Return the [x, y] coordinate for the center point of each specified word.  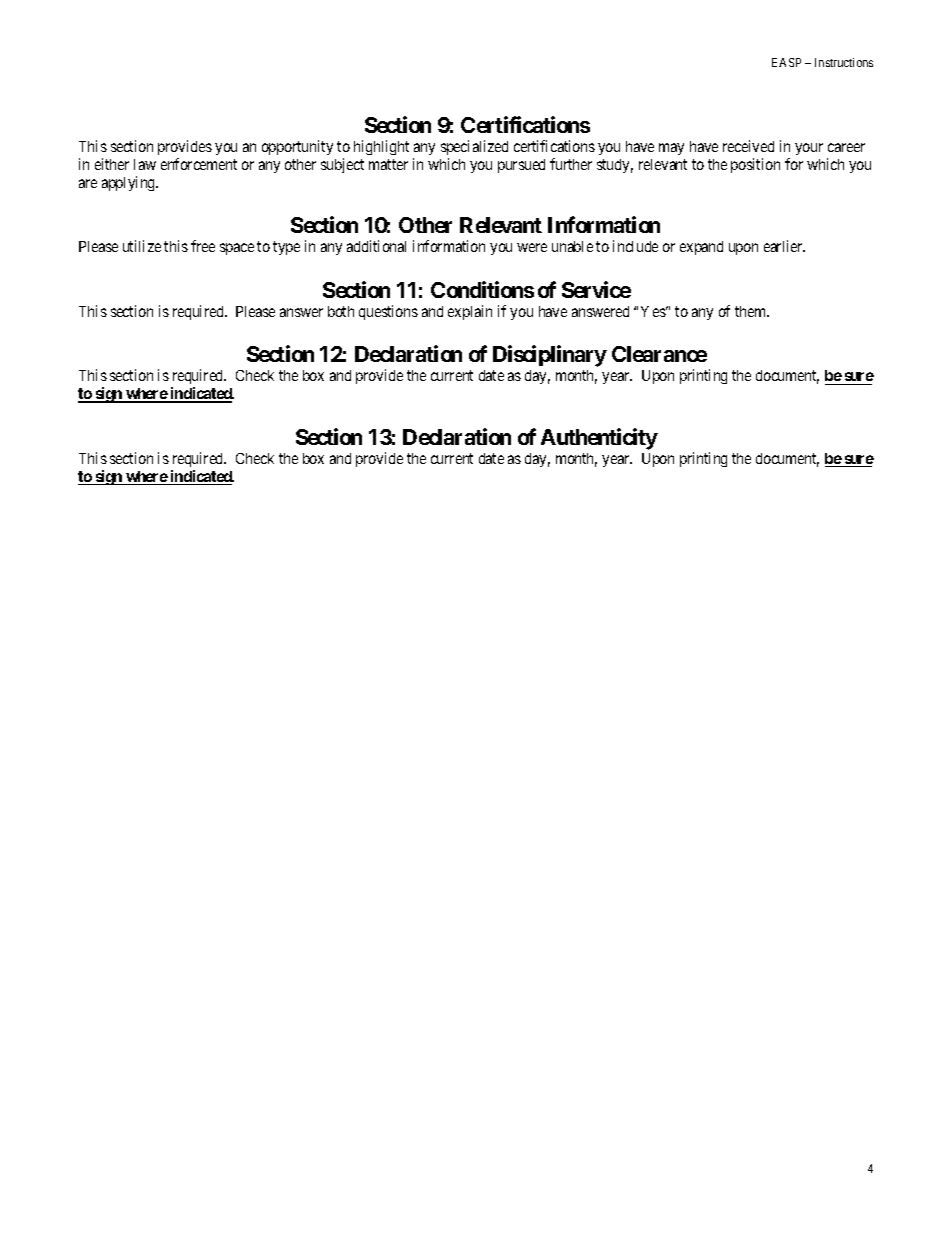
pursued [521, 166]
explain [470, 312]
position [755, 165]
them [752, 311]
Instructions [844, 62]
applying [130, 183]
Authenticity [599, 439]
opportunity [297, 147]
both [341, 311]
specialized [474, 149]
